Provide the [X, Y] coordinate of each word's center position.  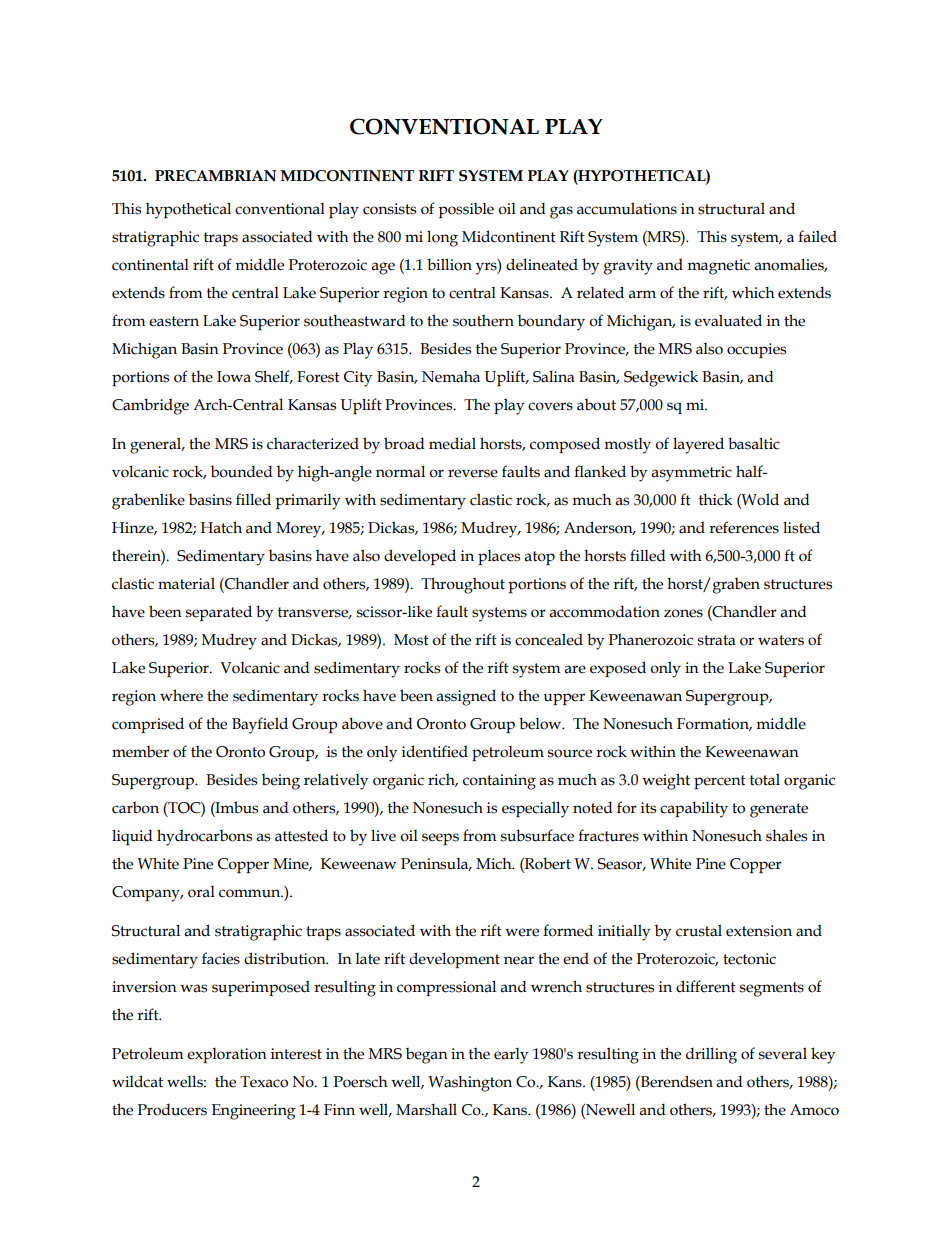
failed [817, 236]
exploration [227, 1055]
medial [452, 443]
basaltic [754, 443]
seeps [440, 839]
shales [786, 835]
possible [466, 210]
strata [717, 640]
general [157, 445]
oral [201, 892]
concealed [549, 639]
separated [219, 613]
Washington [470, 1083]
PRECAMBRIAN [216, 176]
